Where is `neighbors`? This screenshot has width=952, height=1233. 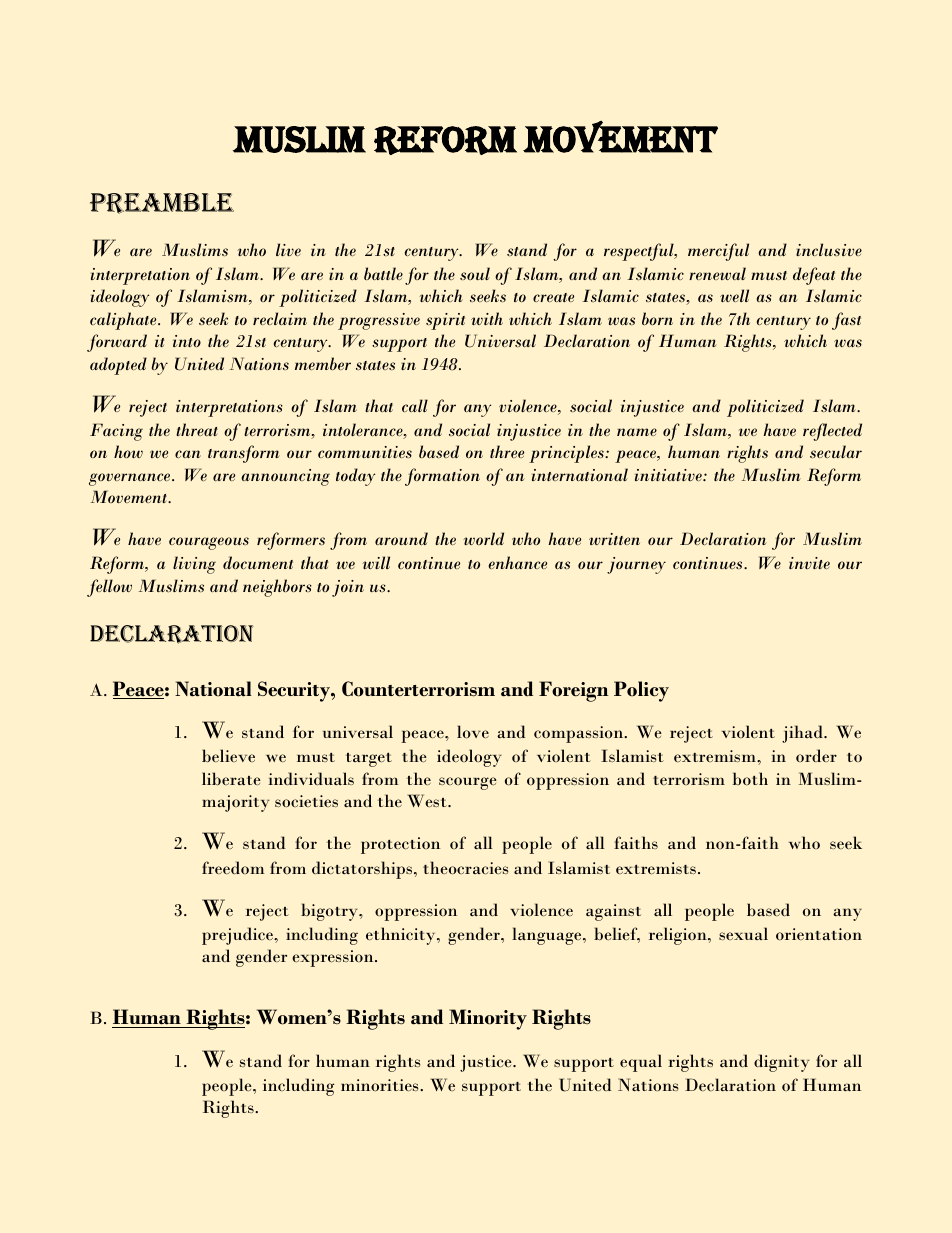 neighbors is located at coordinates (277, 588).
